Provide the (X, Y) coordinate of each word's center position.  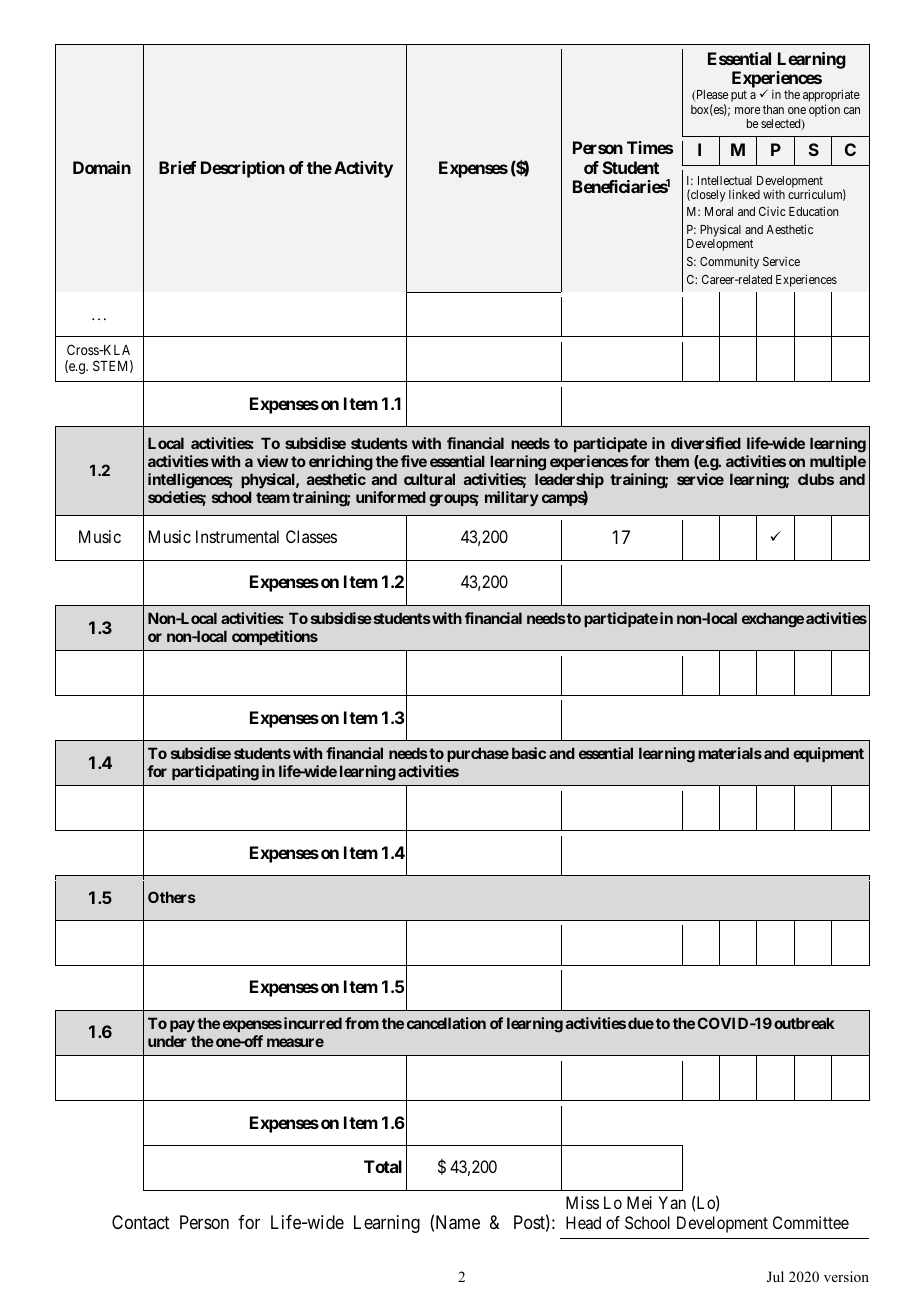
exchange (773, 620)
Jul (775, 1277)
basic (529, 753)
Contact (141, 1222)
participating (215, 773)
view (272, 461)
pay (182, 1026)
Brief (178, 167)
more (747, 110)
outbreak (804, 1023)
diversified (706, 443)
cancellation (446, 1023)
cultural (429, 479)
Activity (363, 169)
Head (583, 1222)
